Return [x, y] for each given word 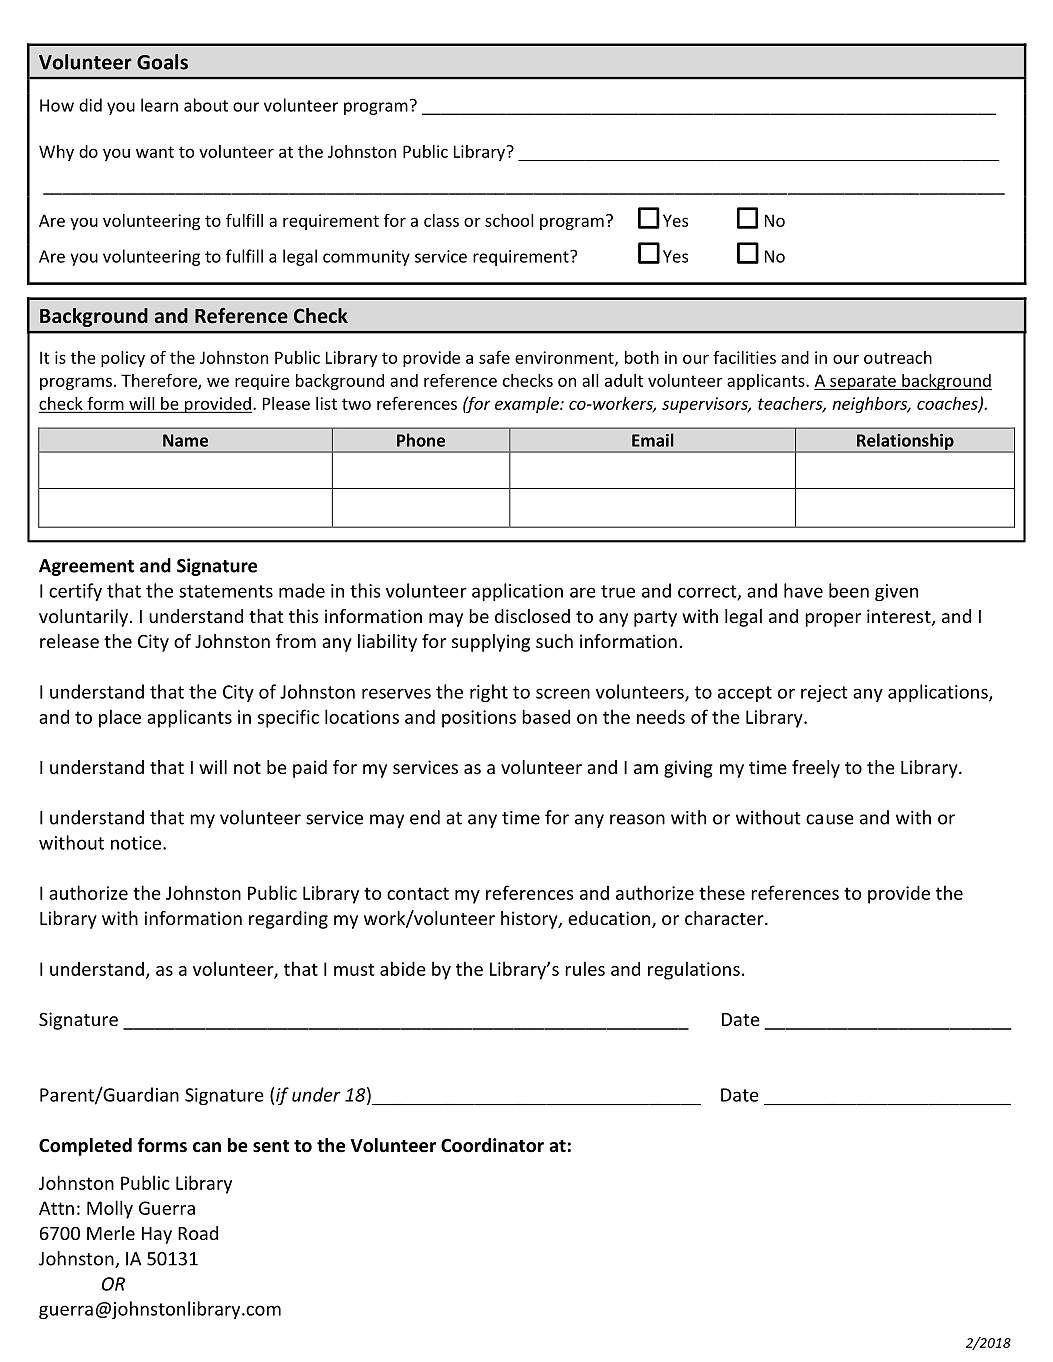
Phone [421, 440]
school [509, 220]
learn [159, 105]
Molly [110, 1209]
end [425, 817]
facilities [744, 357]
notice [136, 843]
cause [830, 819]
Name [185, 440]
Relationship [905, 442]
